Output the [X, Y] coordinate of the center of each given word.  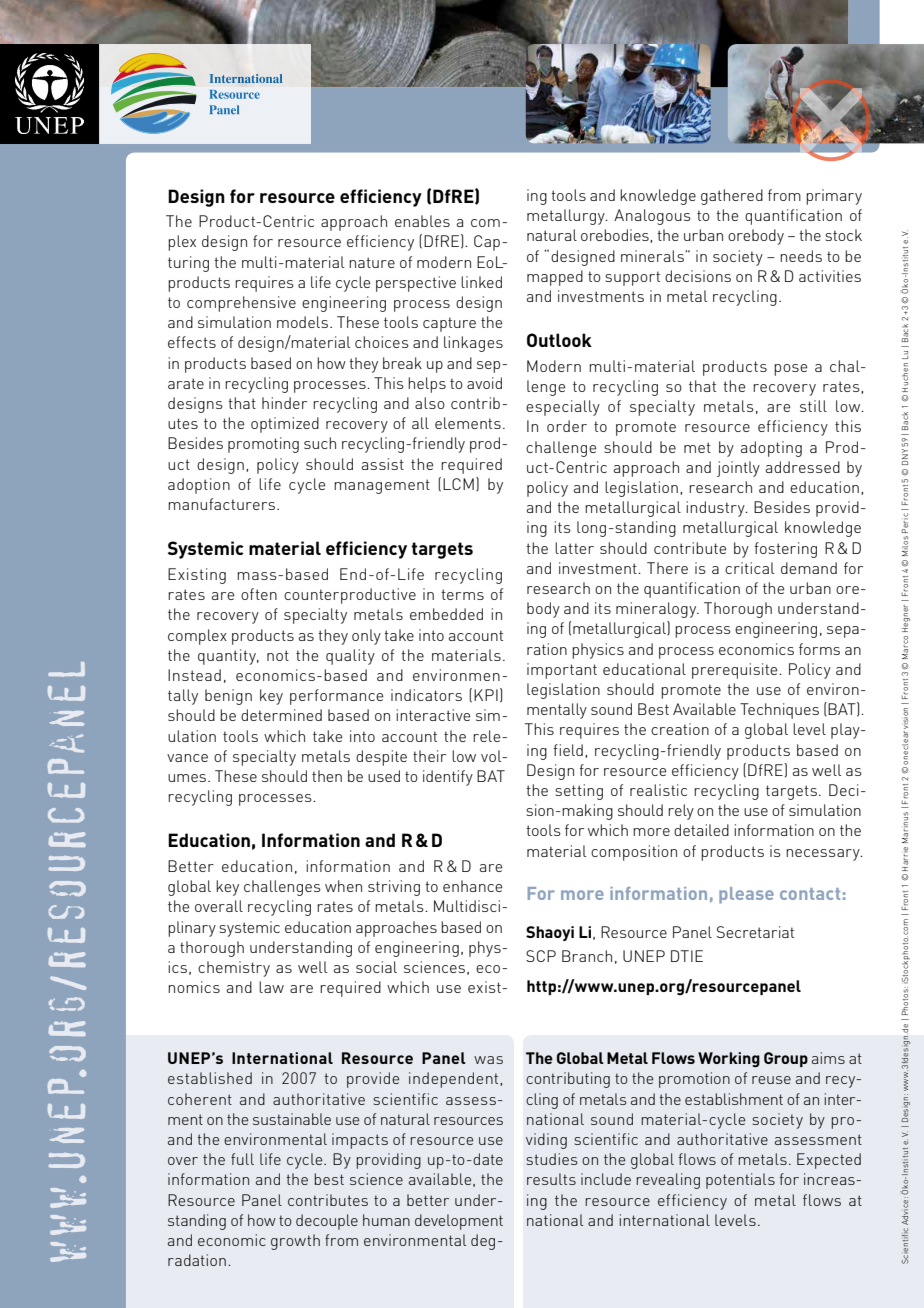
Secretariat [755, 932]
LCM [458, 484]
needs [801, 256]
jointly [738, 469]
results [551, 1179]
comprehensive [241, 304]
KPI [486, 695]
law [271, 987]
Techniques [779, 711]
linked [481, 282]
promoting [263, 445]
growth [295, 1242]
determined [281, 715]
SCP [541, 956]
